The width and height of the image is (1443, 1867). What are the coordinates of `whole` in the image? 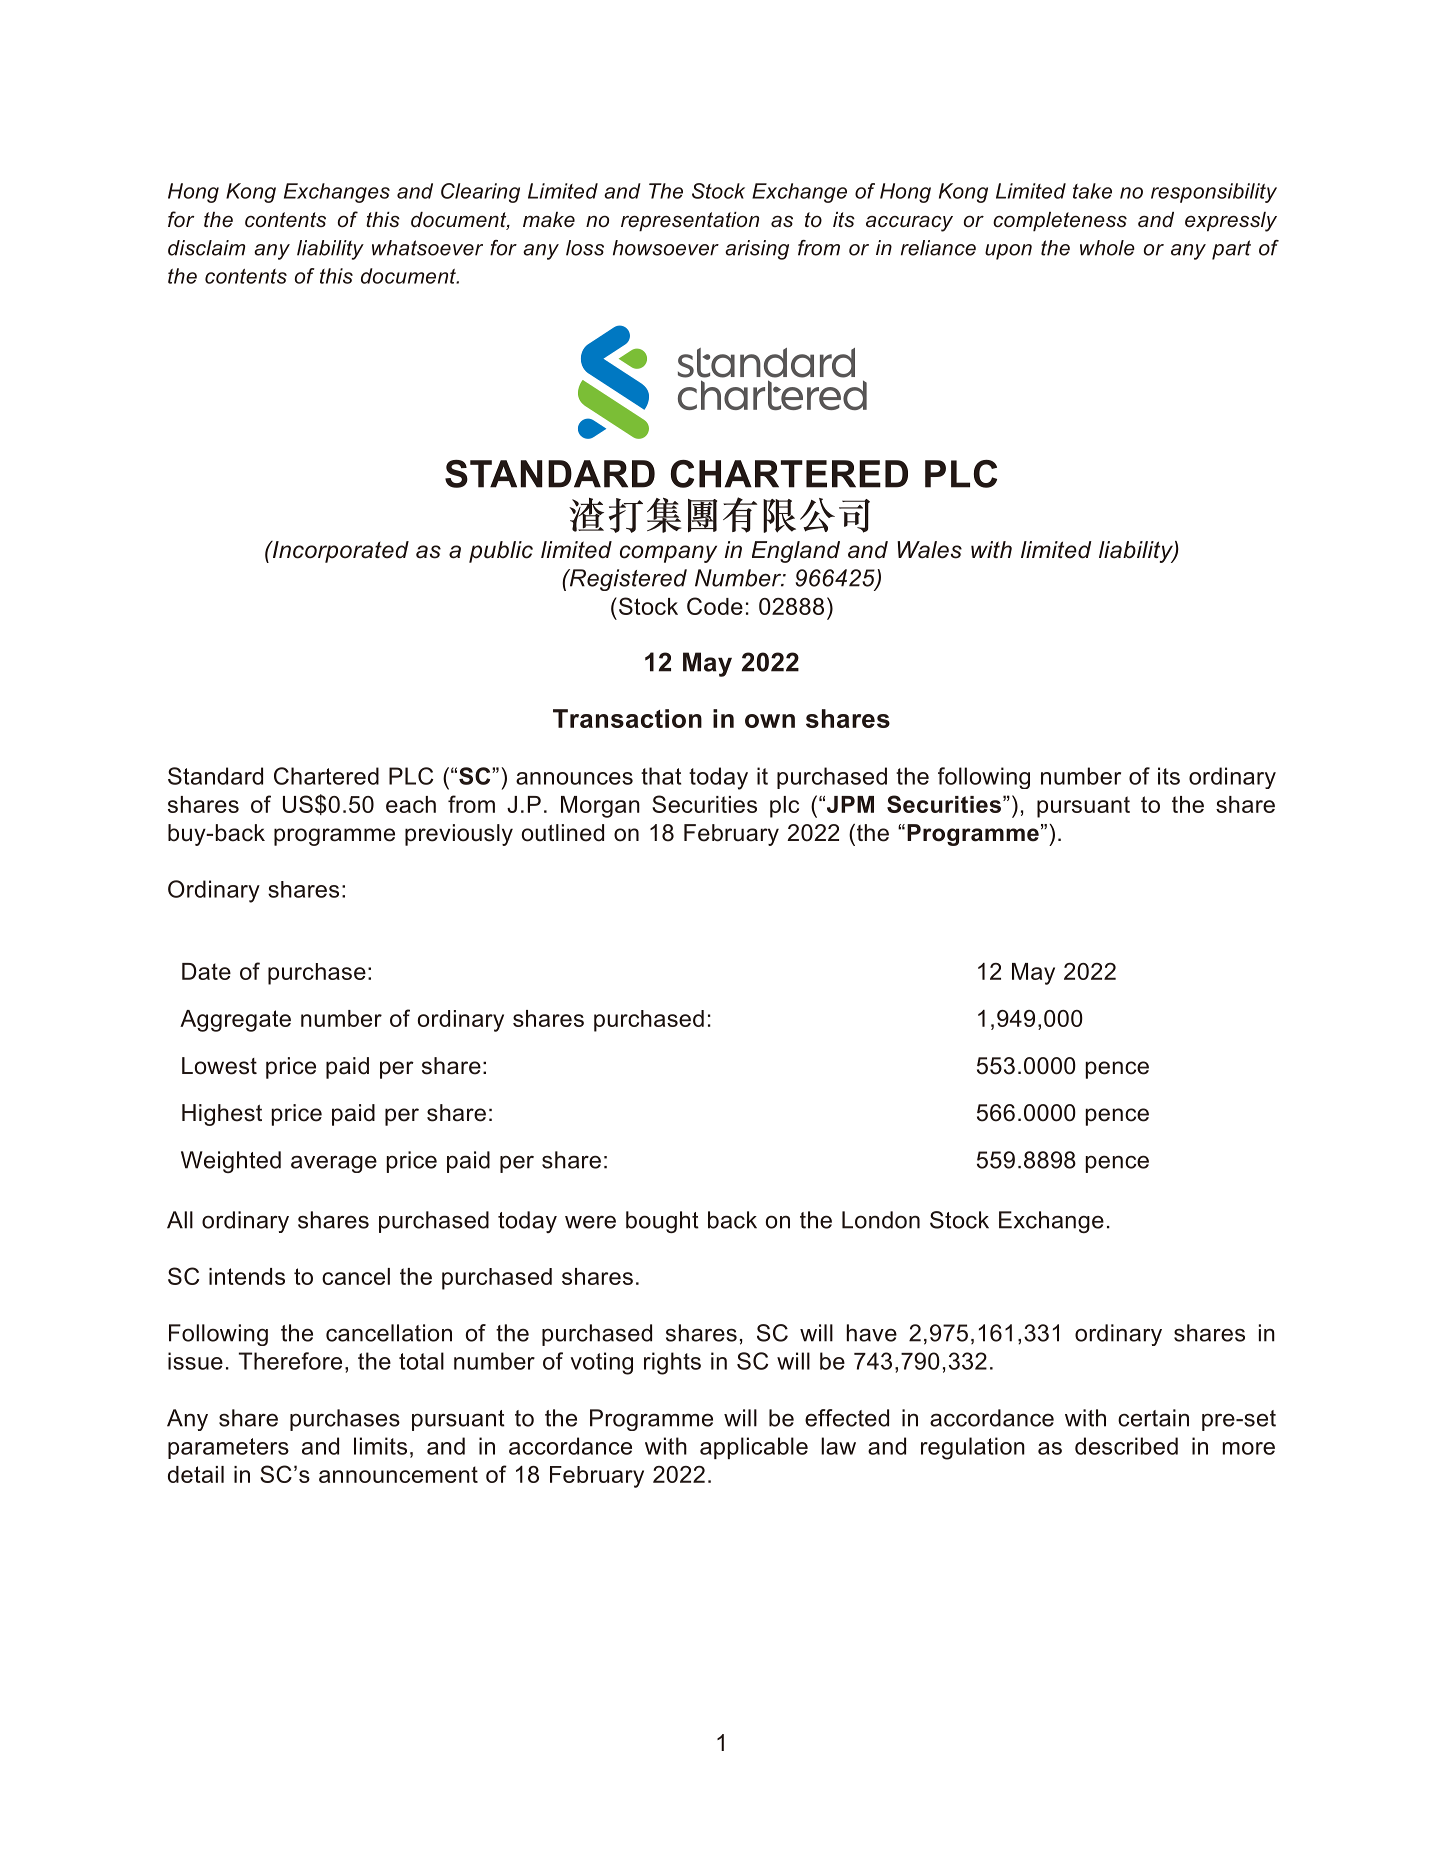 It's located at (1107, 248).
